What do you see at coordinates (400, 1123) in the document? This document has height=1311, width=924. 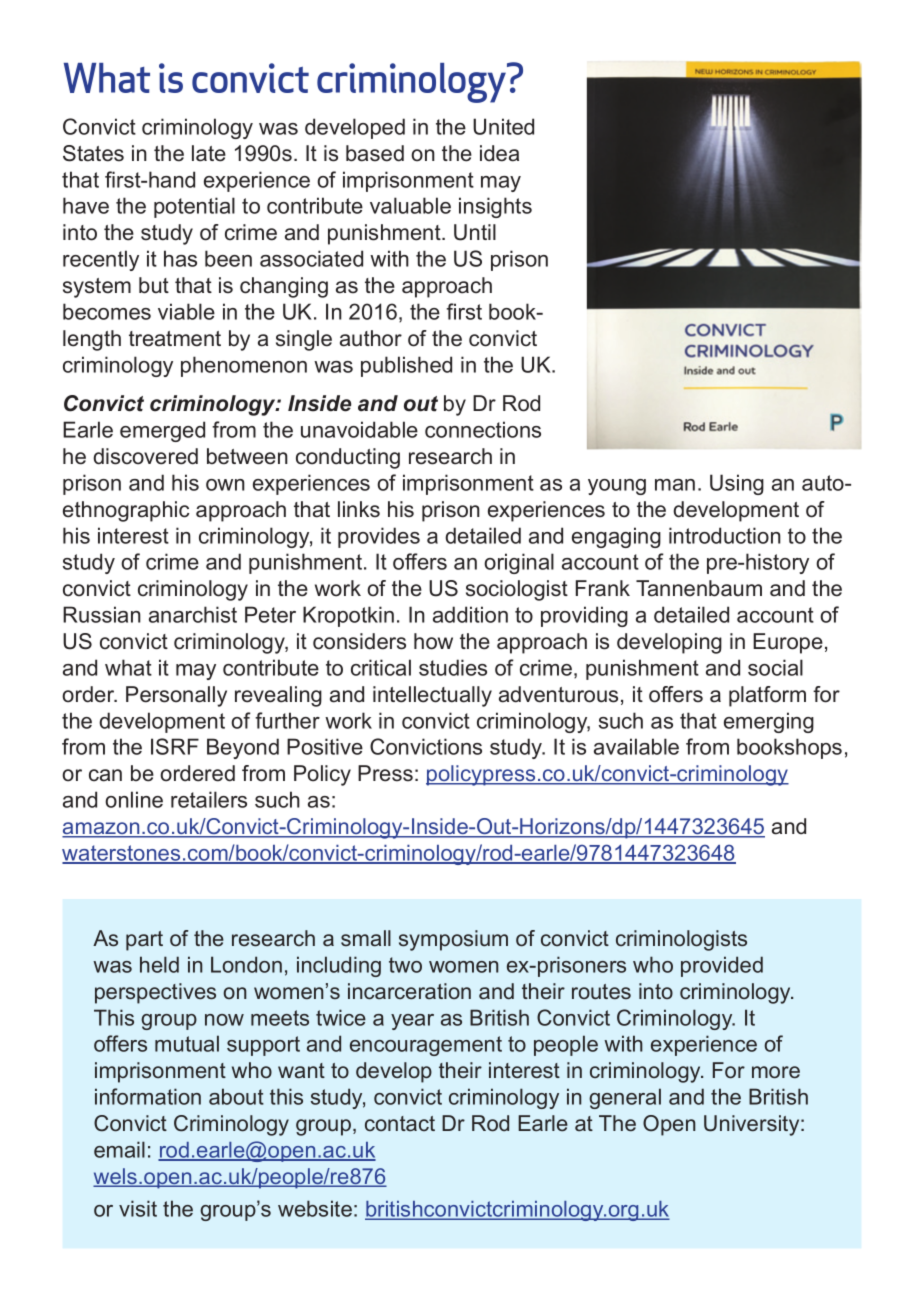 I see `contact` at bounding box center [400, 1123].
